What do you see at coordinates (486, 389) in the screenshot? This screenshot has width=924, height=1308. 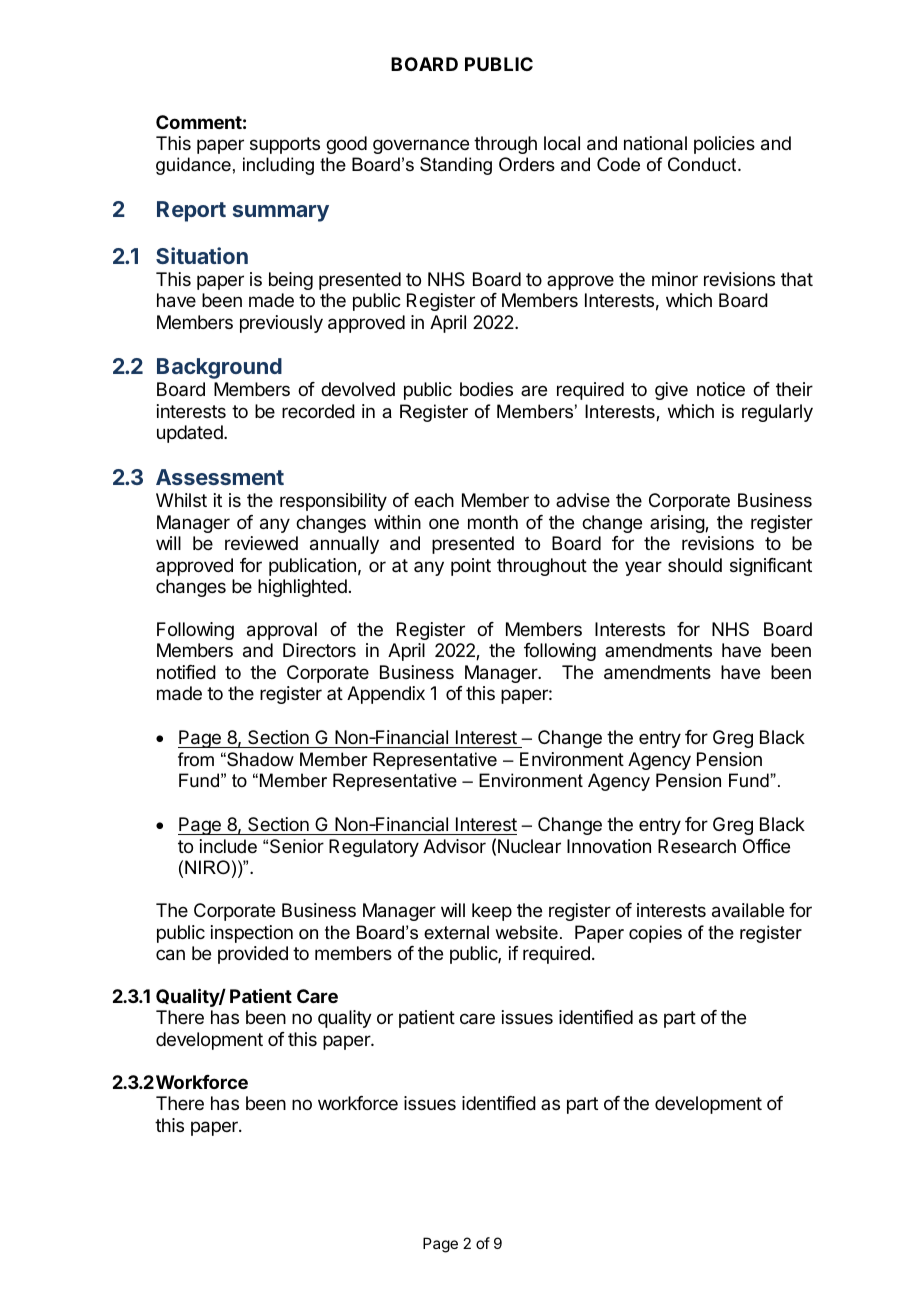 I see `bodies` at bounding box center [486, 389].
